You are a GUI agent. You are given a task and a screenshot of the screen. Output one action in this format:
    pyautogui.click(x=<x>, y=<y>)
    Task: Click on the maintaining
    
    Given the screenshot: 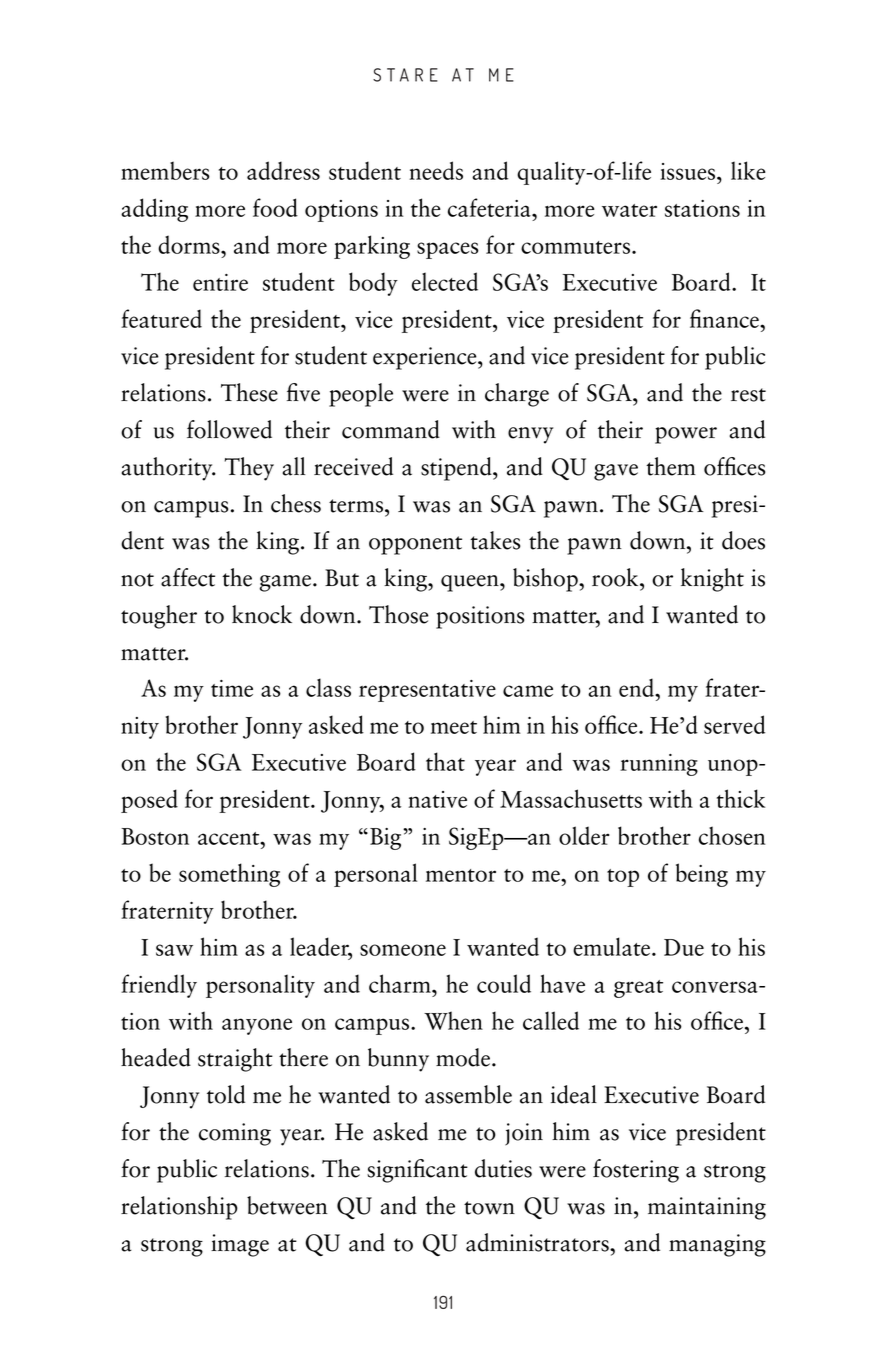 What is the action you would take?
    pyautogui.click(x=707, y=1208)
